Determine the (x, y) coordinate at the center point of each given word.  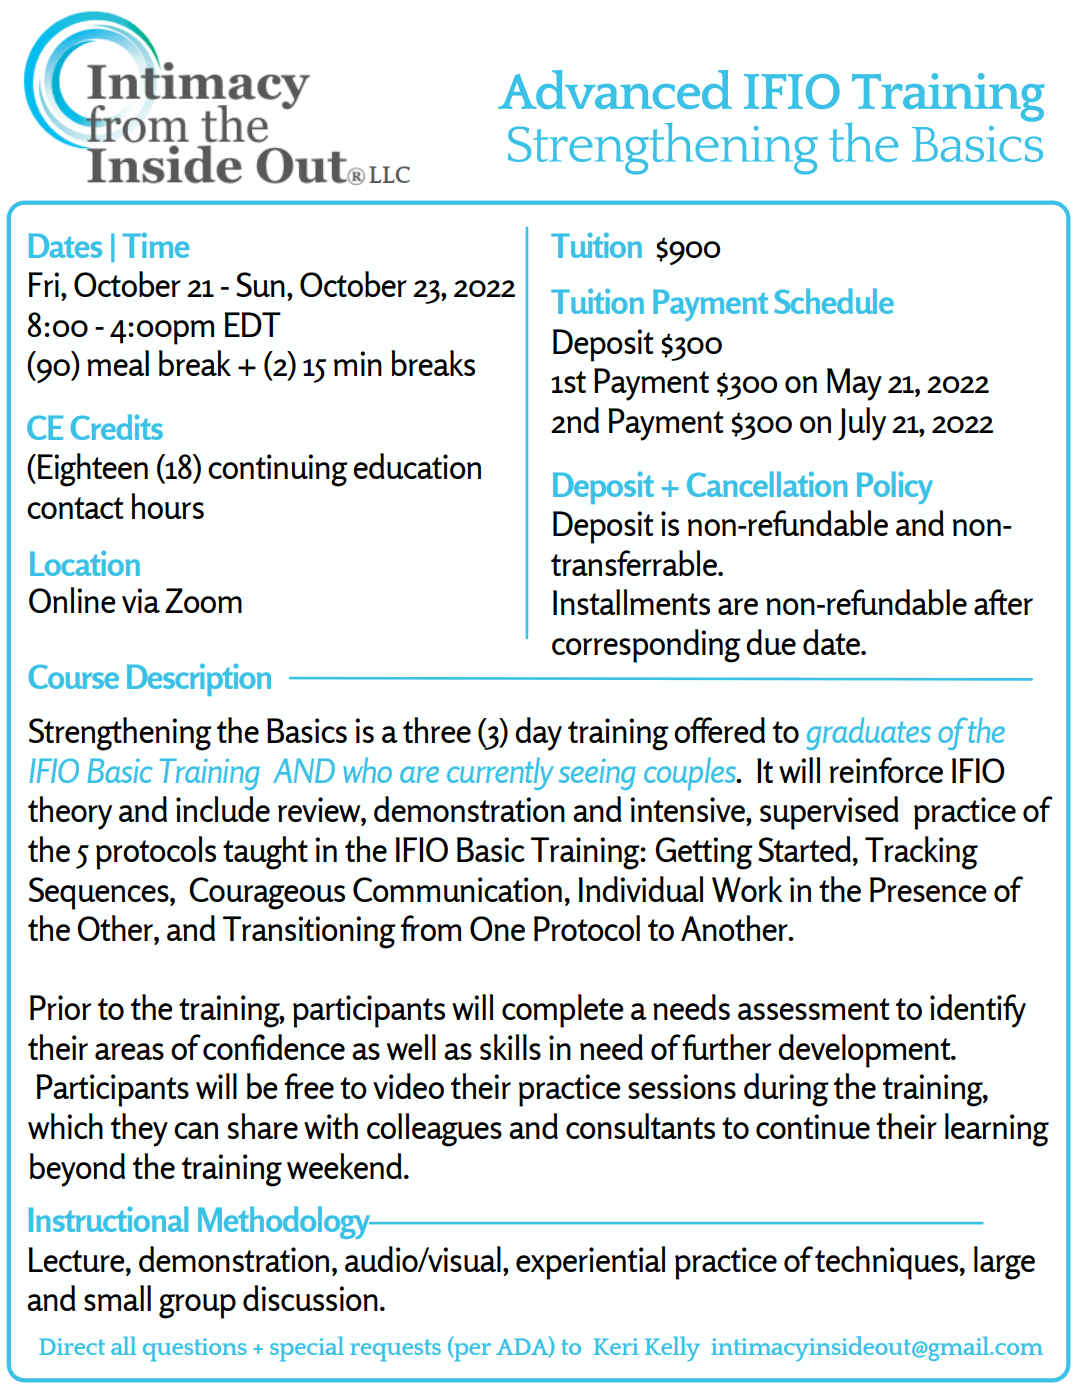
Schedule (834, 301)
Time (156, 245)
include (223, 809)
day (538, 734)
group (197, 1306)
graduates (868, 733)
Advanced (615, 89)
